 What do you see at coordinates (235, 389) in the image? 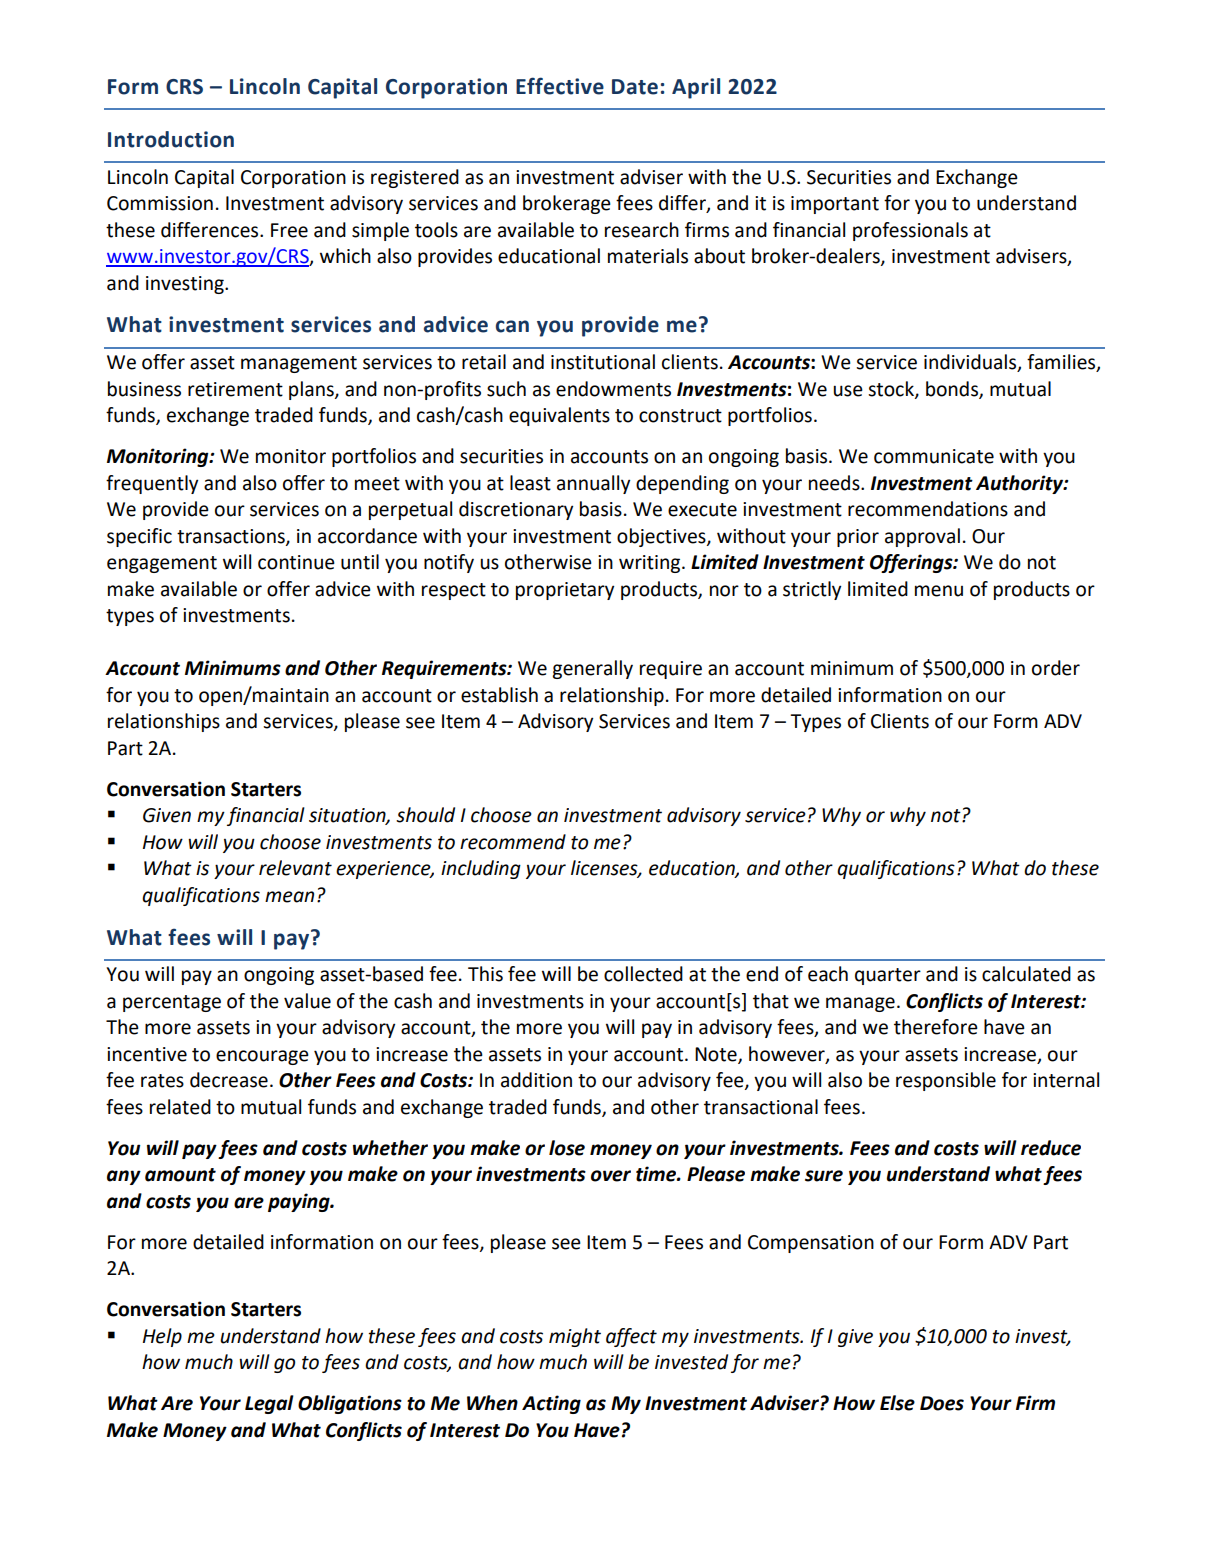
I see `retirement` at bounding box center [235, 389].
